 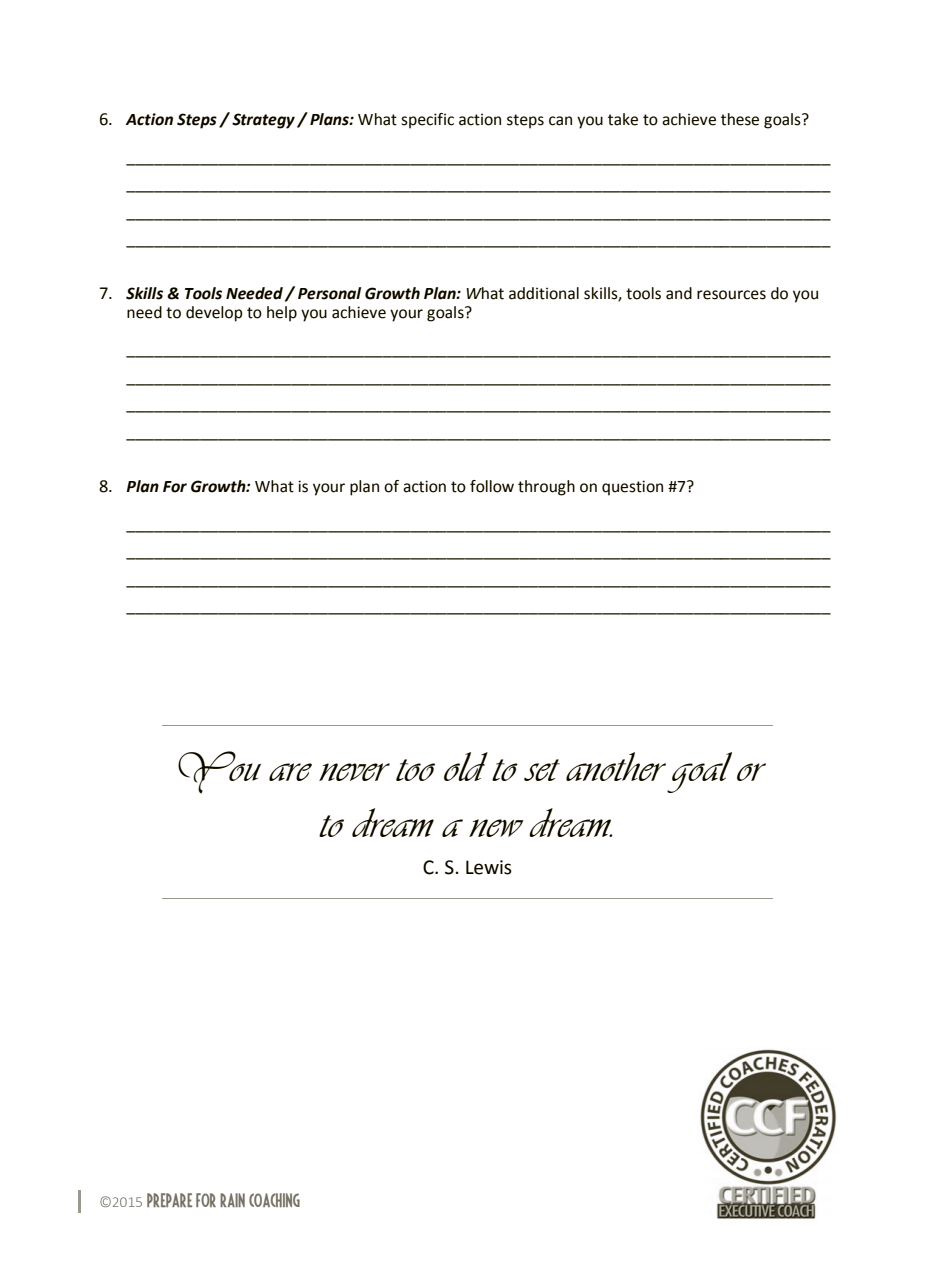 What do you see at coordinates (354, 772) in the screenshot?
I see `never` at bounding box center [354, 772].
